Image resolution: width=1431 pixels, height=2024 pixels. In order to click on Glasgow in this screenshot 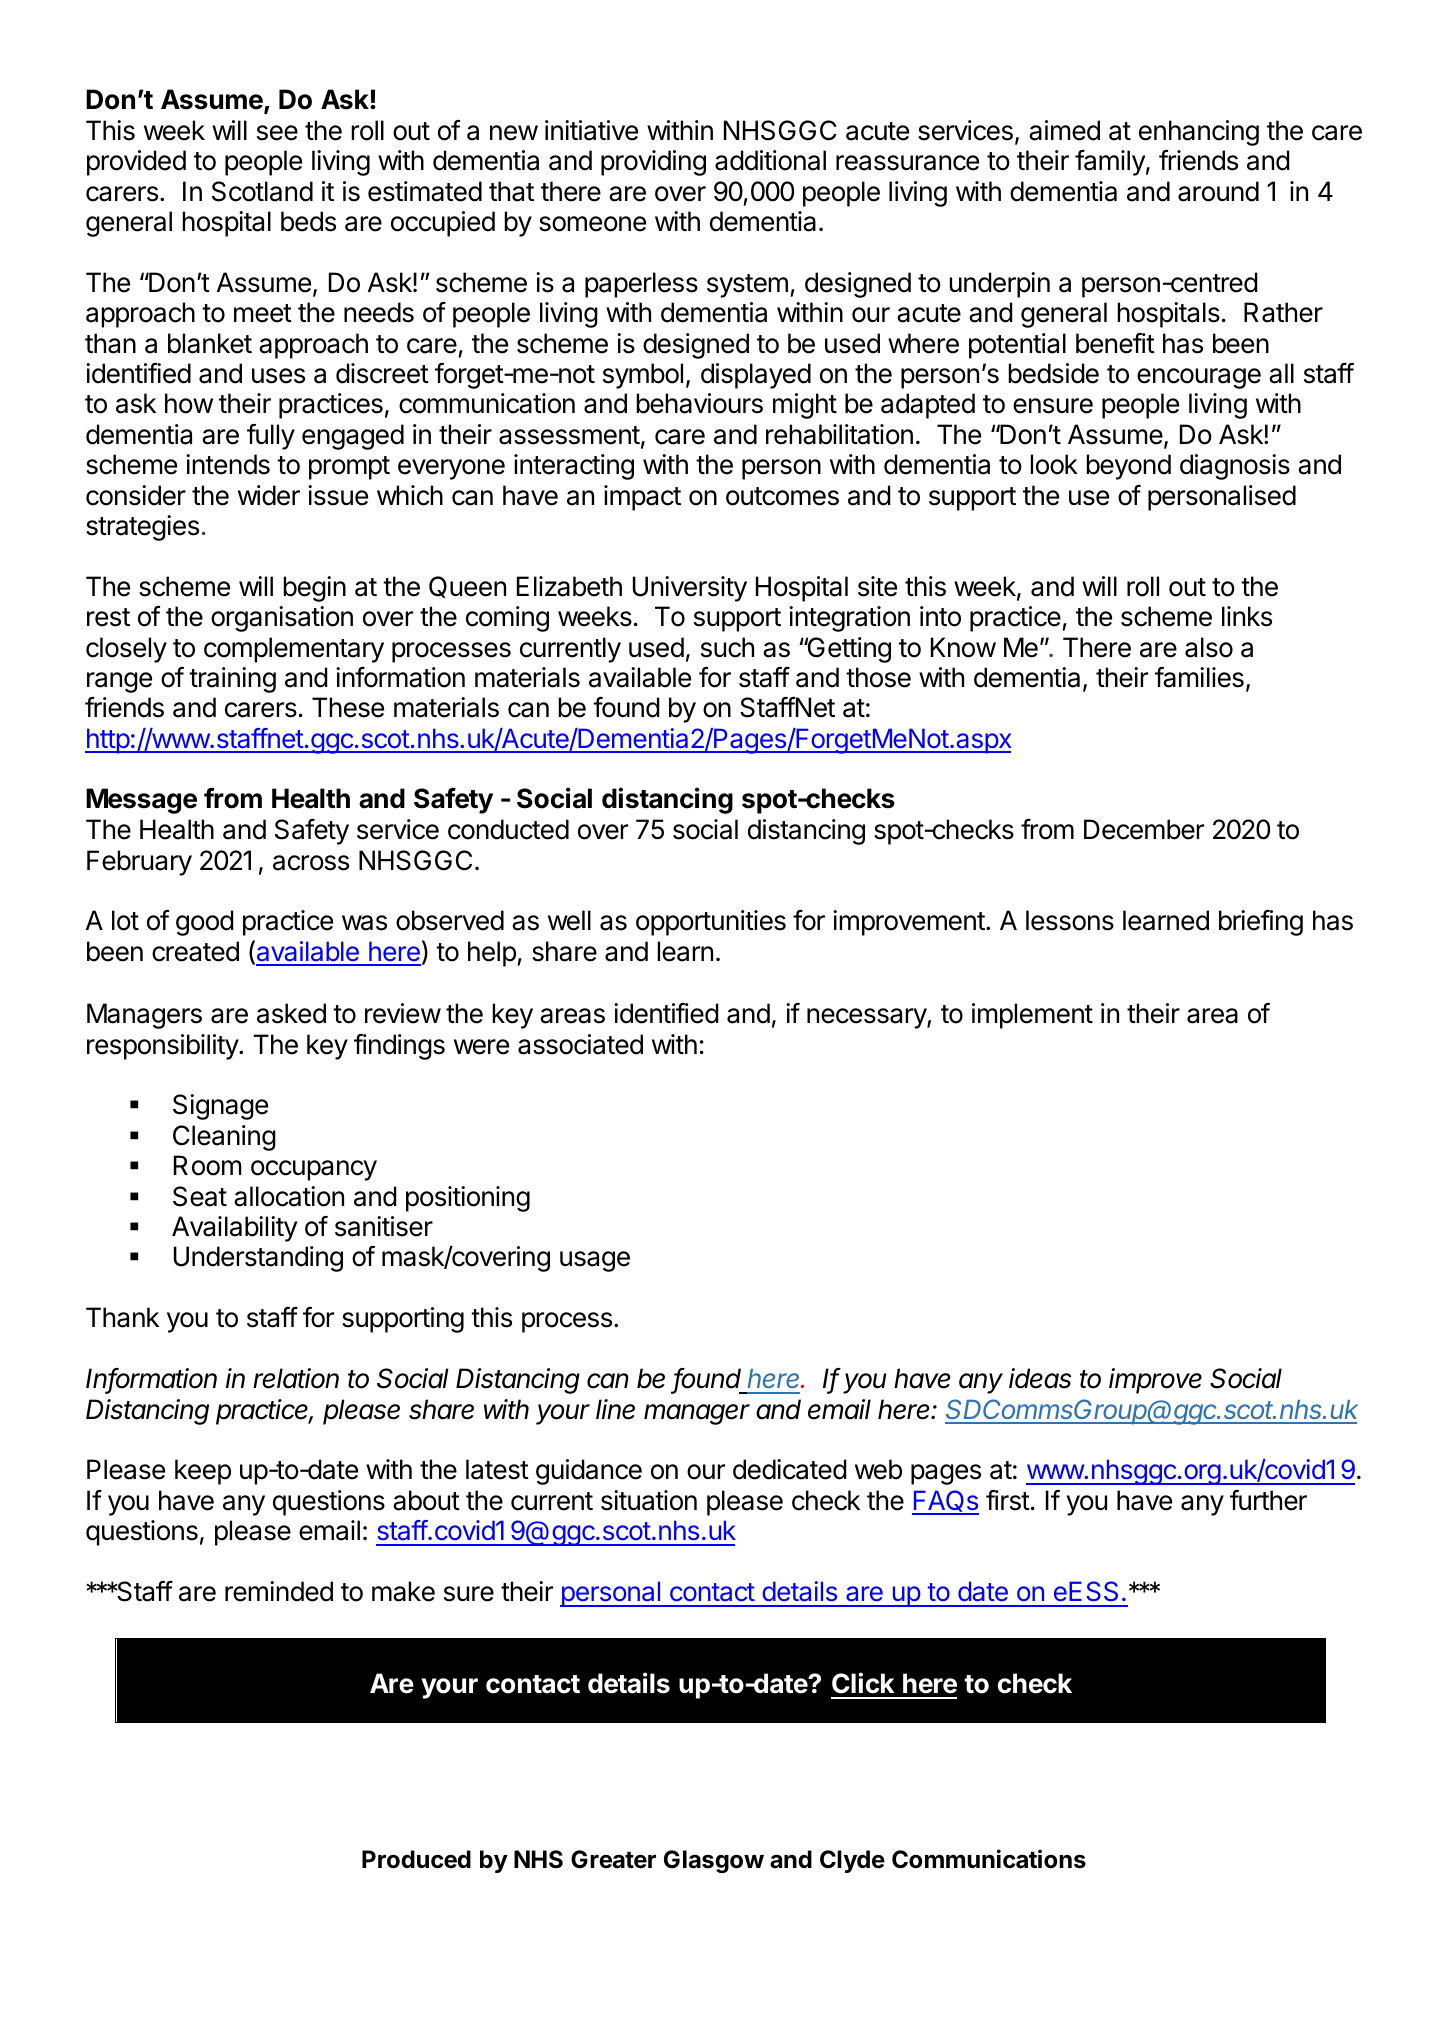, I will do `click(714, 1861)`.
